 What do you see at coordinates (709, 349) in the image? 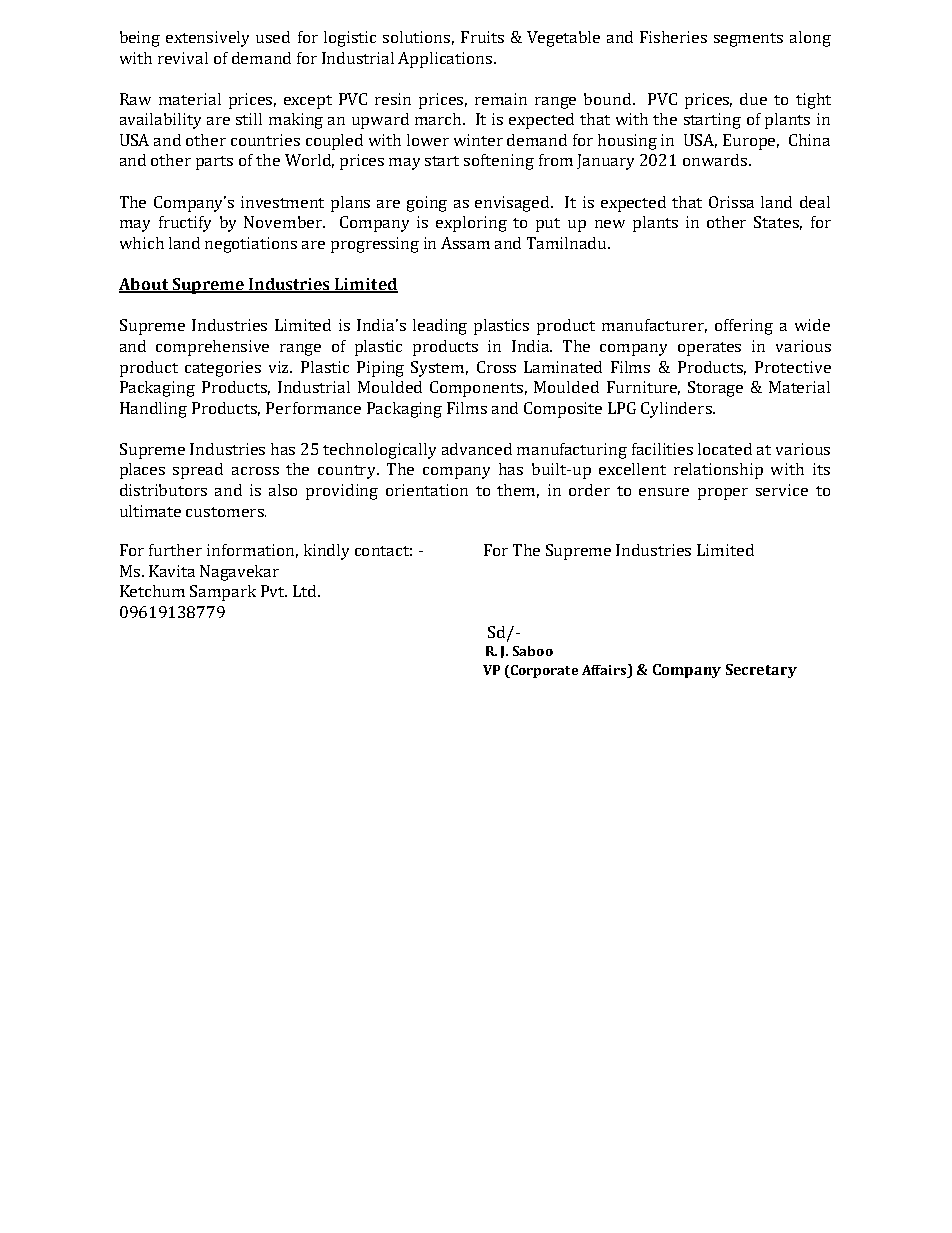
I see `operates` at bounding box center [709, 349].
